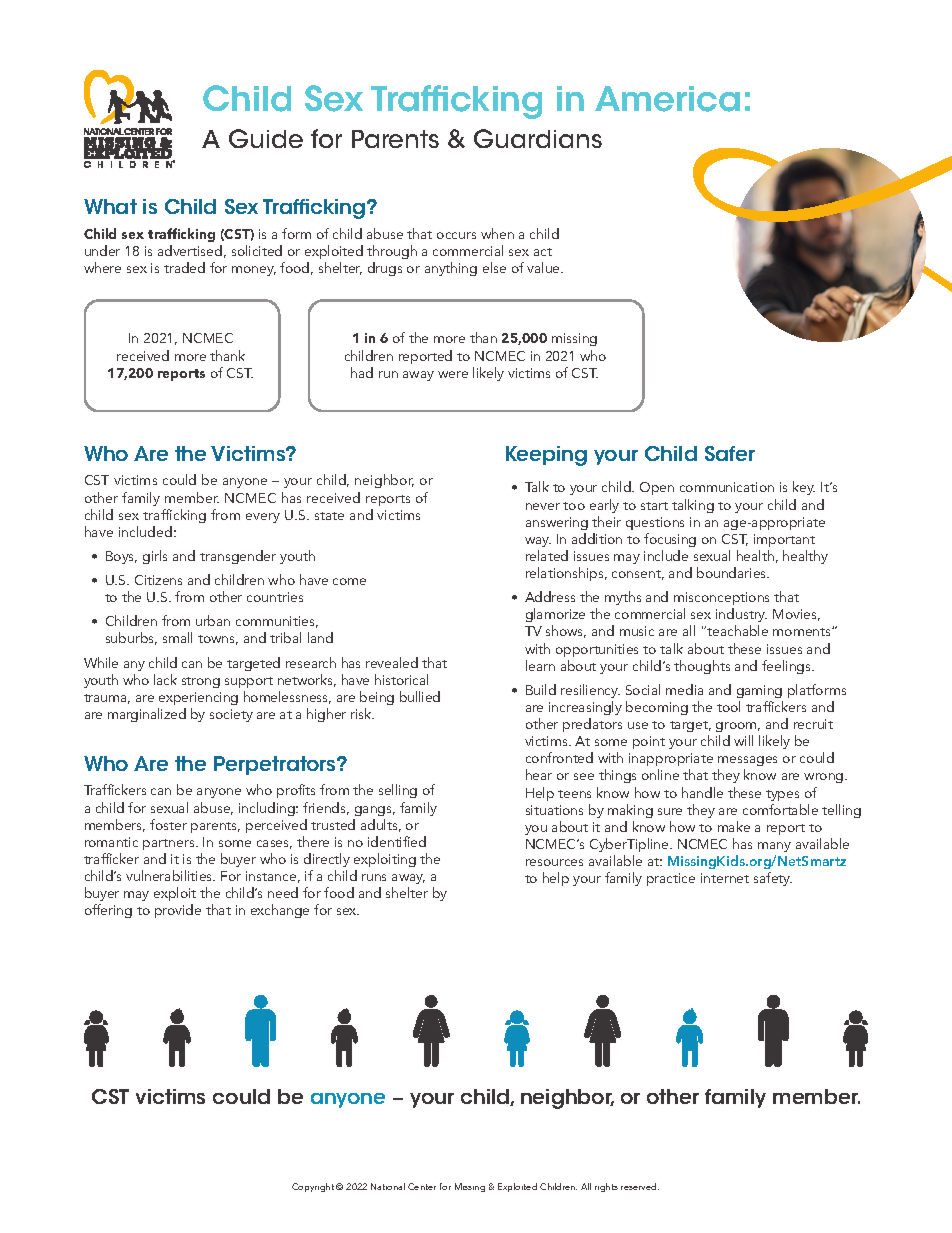 The height and width of the document is (1233, 952). Describe the element at coordinates (266, 138) in the document. I see `Guide` at that location.
